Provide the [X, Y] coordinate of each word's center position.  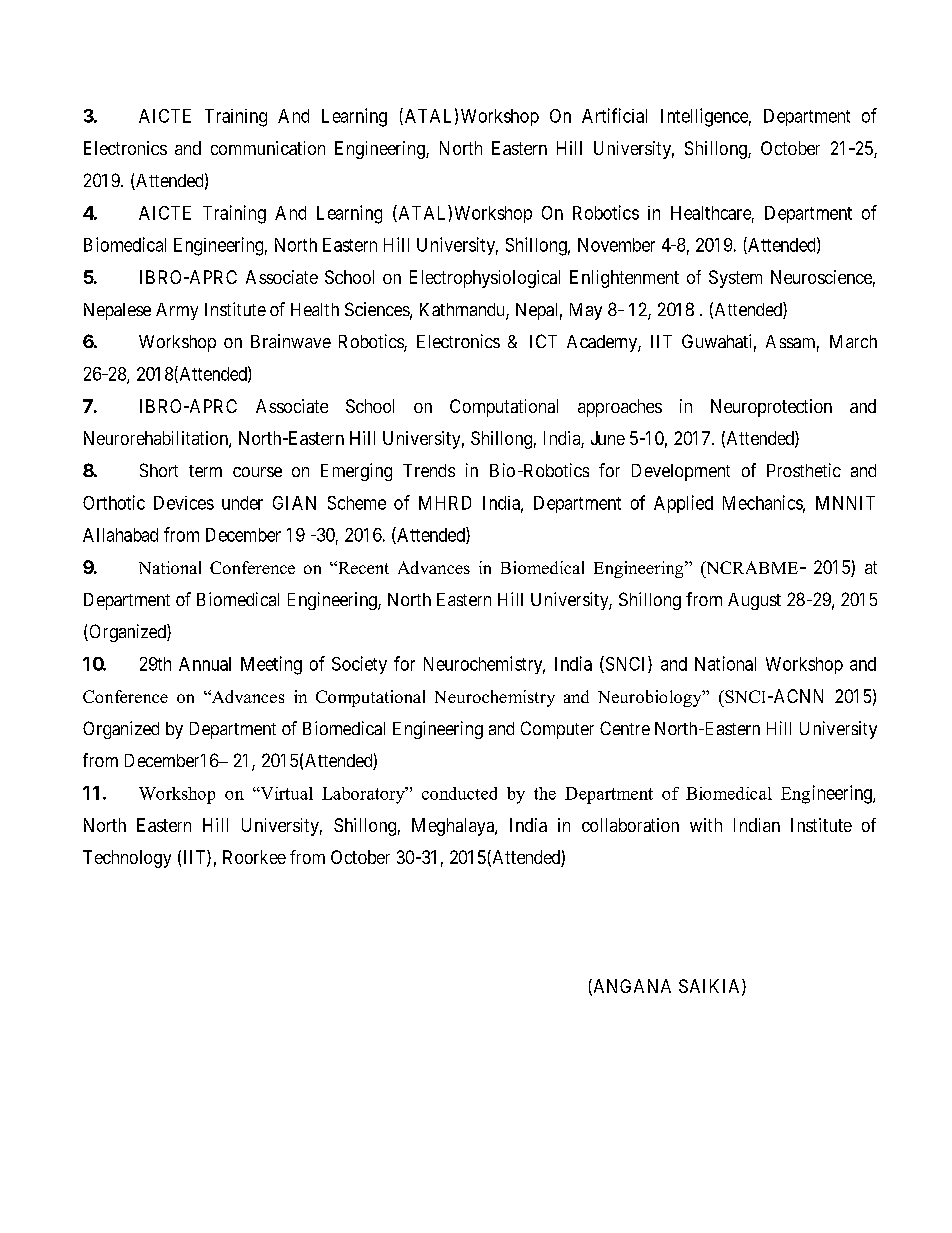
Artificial [614, 115]
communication [268, 148]
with [706, 825]
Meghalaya [454, 827]
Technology [127, 859]
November [616, 245]
